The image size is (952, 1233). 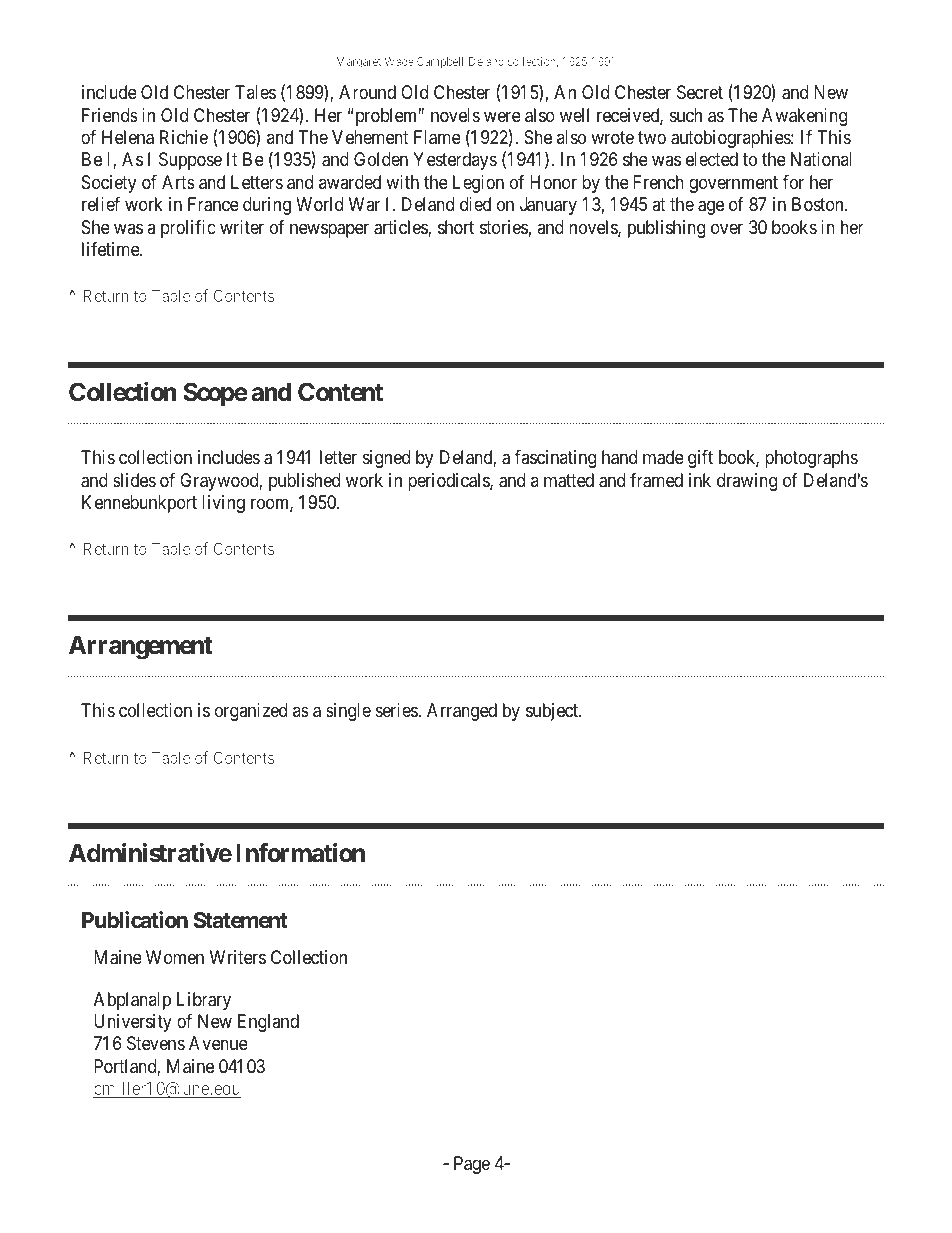 What do you see at coordinates (462, 712) in the screenshot?
I see `Arranged` at bounding box center [462, 712].
